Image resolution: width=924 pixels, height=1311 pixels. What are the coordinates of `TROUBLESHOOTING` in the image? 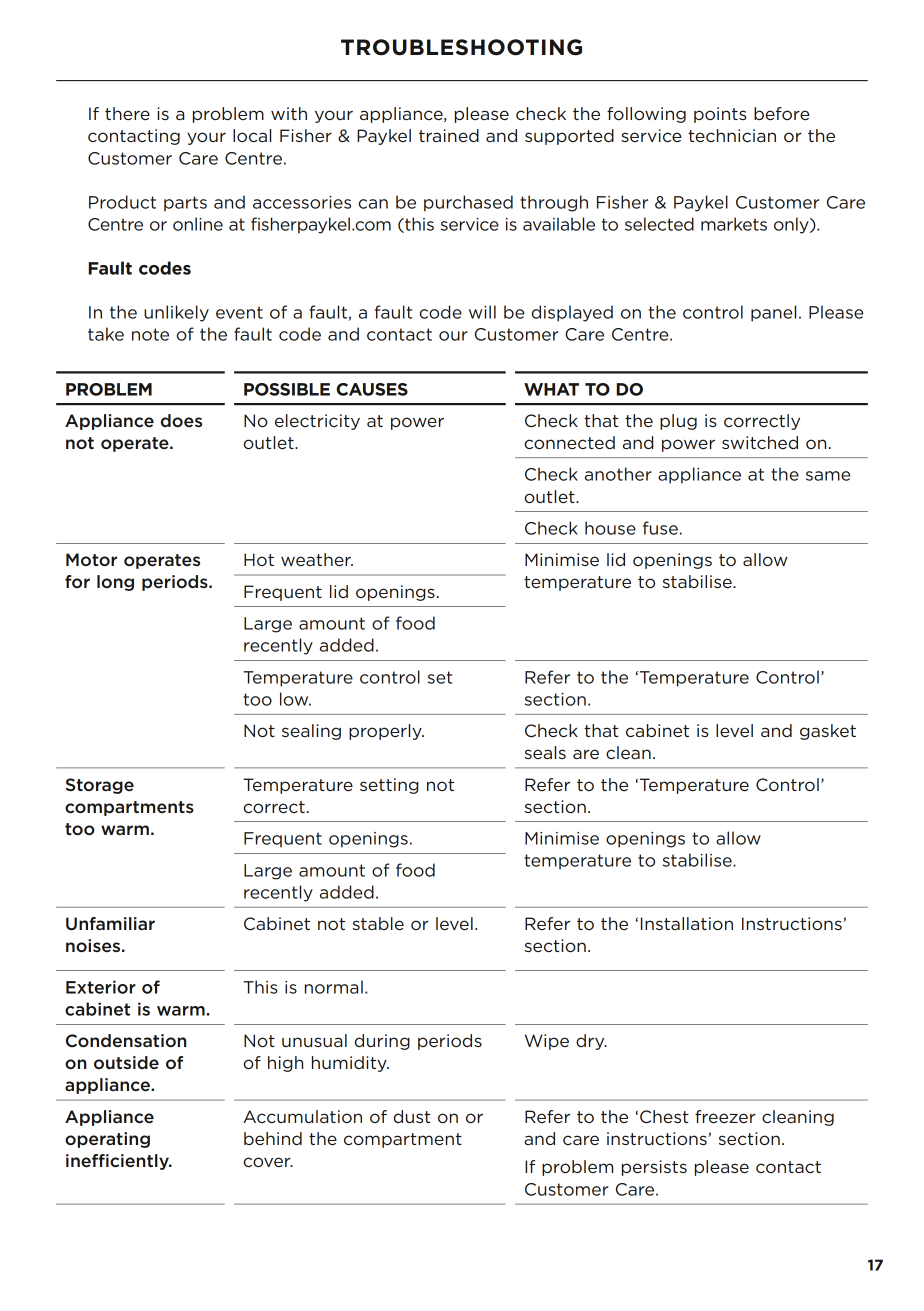 It's located at (461, 47).
